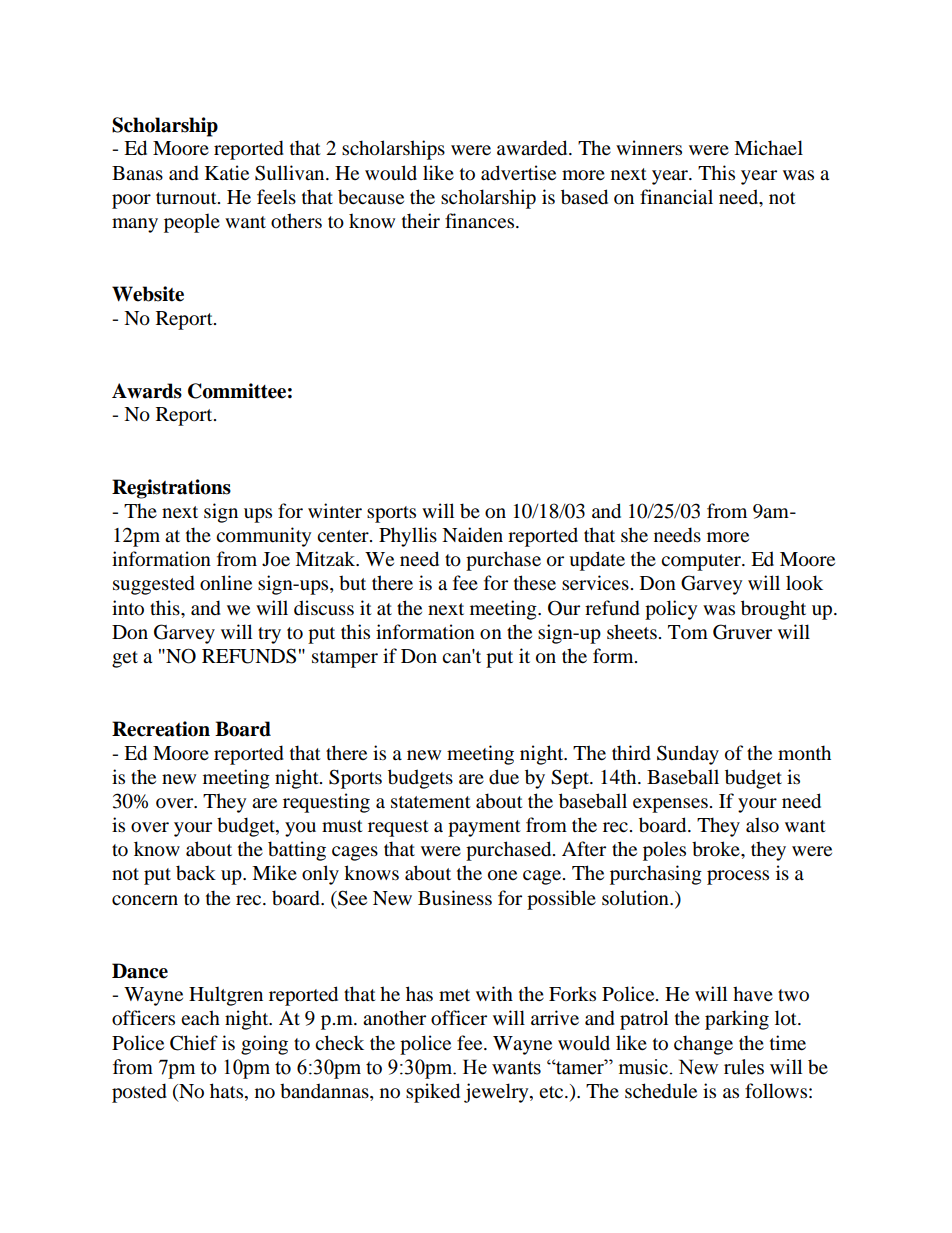 Image resolution: width=952 pixels, height=1233 pixels. Describe the element at coordinates (688, 755) in the screenshot. I see `Sunday` at that location.
